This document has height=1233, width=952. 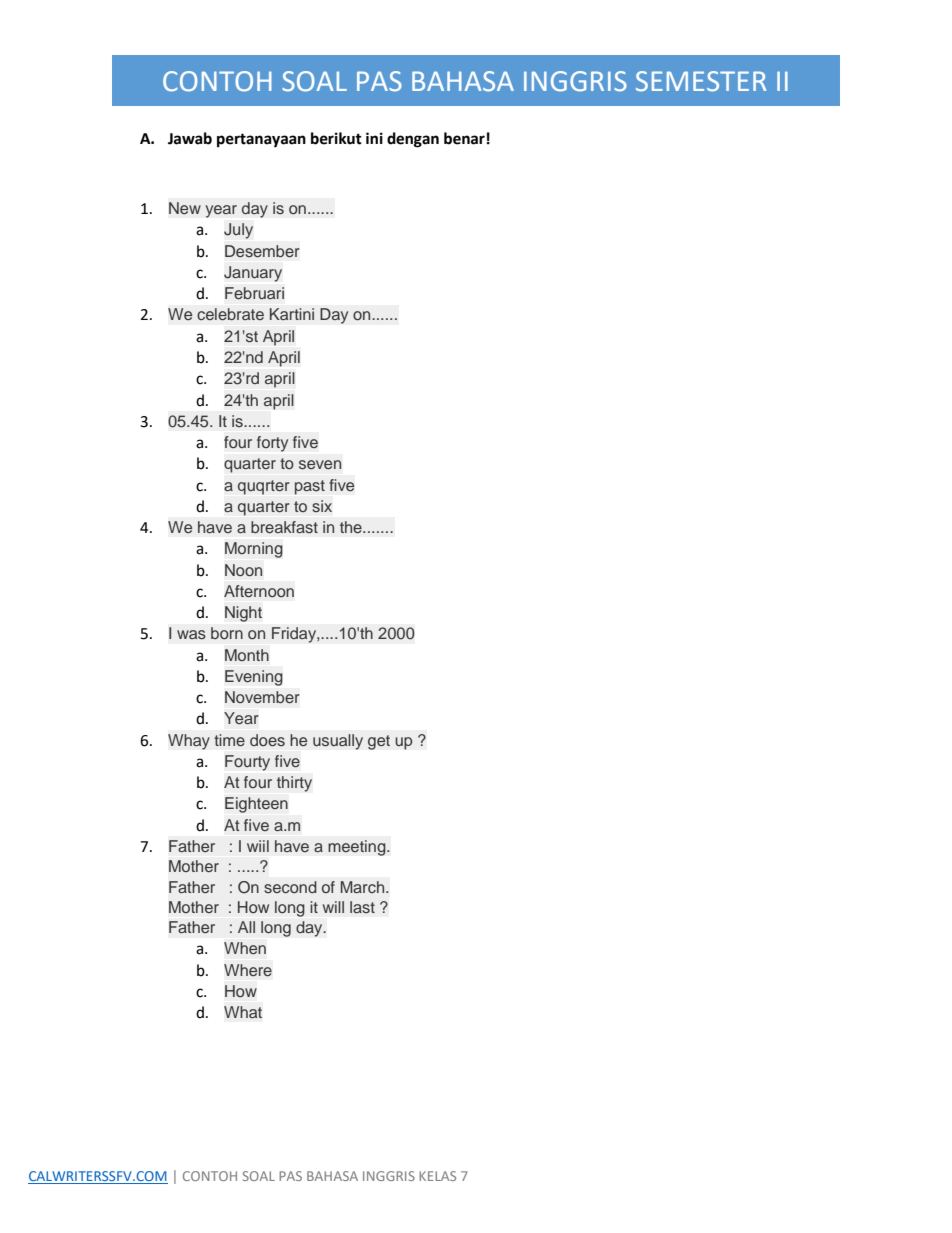 What do you see at coordinates (253, 274) in the document?
I see `January` at bounding box center [253, 274].
